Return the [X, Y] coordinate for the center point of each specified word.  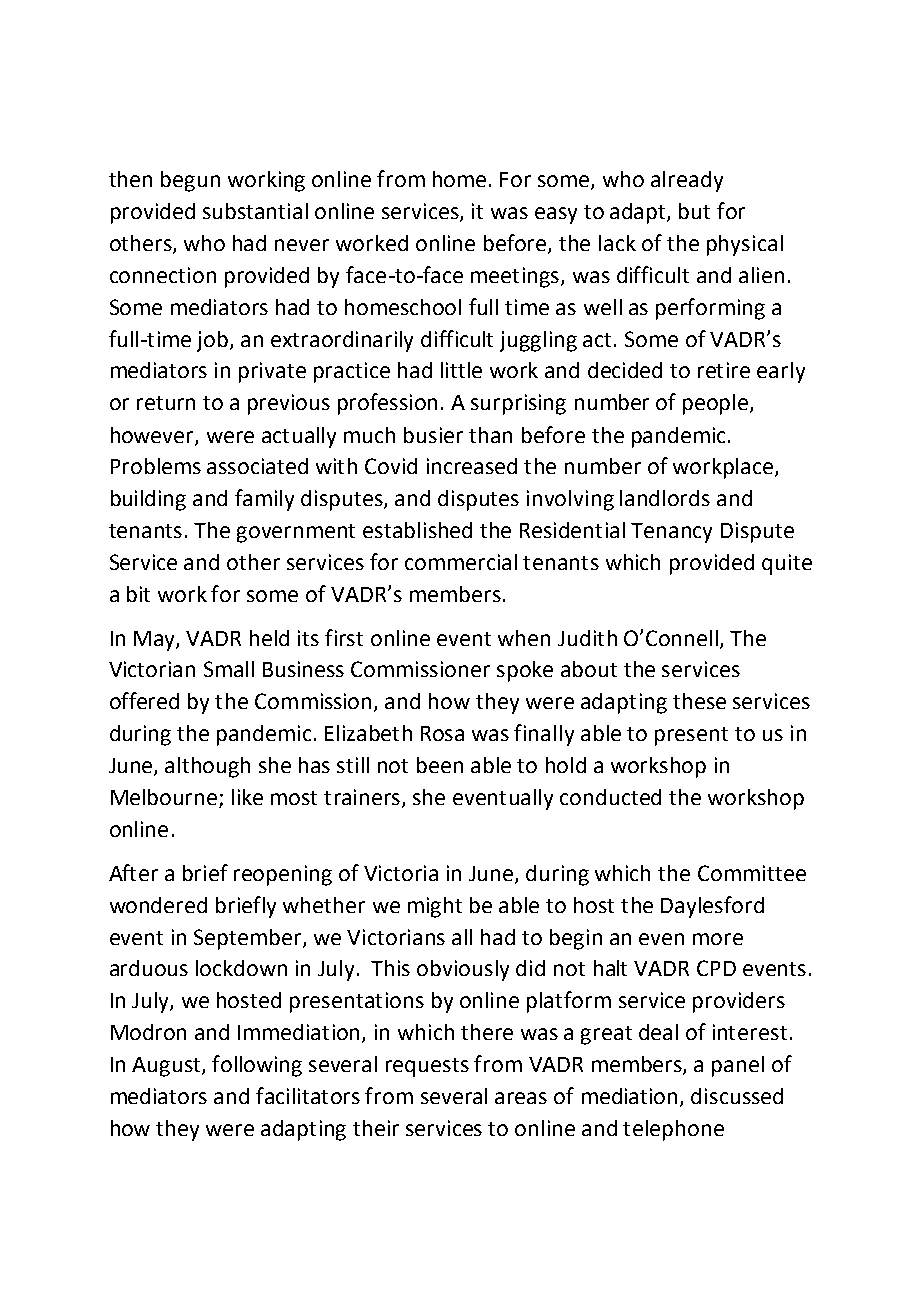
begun [190, 181]
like [247, 797]
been [440, 765]
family [264, 500]
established [417, 530]
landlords [665, 498]
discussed [737, 1096]
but [694, 211]
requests [427, 1067]
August [167, 1067]
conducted [610, 797]
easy [556, 215]
